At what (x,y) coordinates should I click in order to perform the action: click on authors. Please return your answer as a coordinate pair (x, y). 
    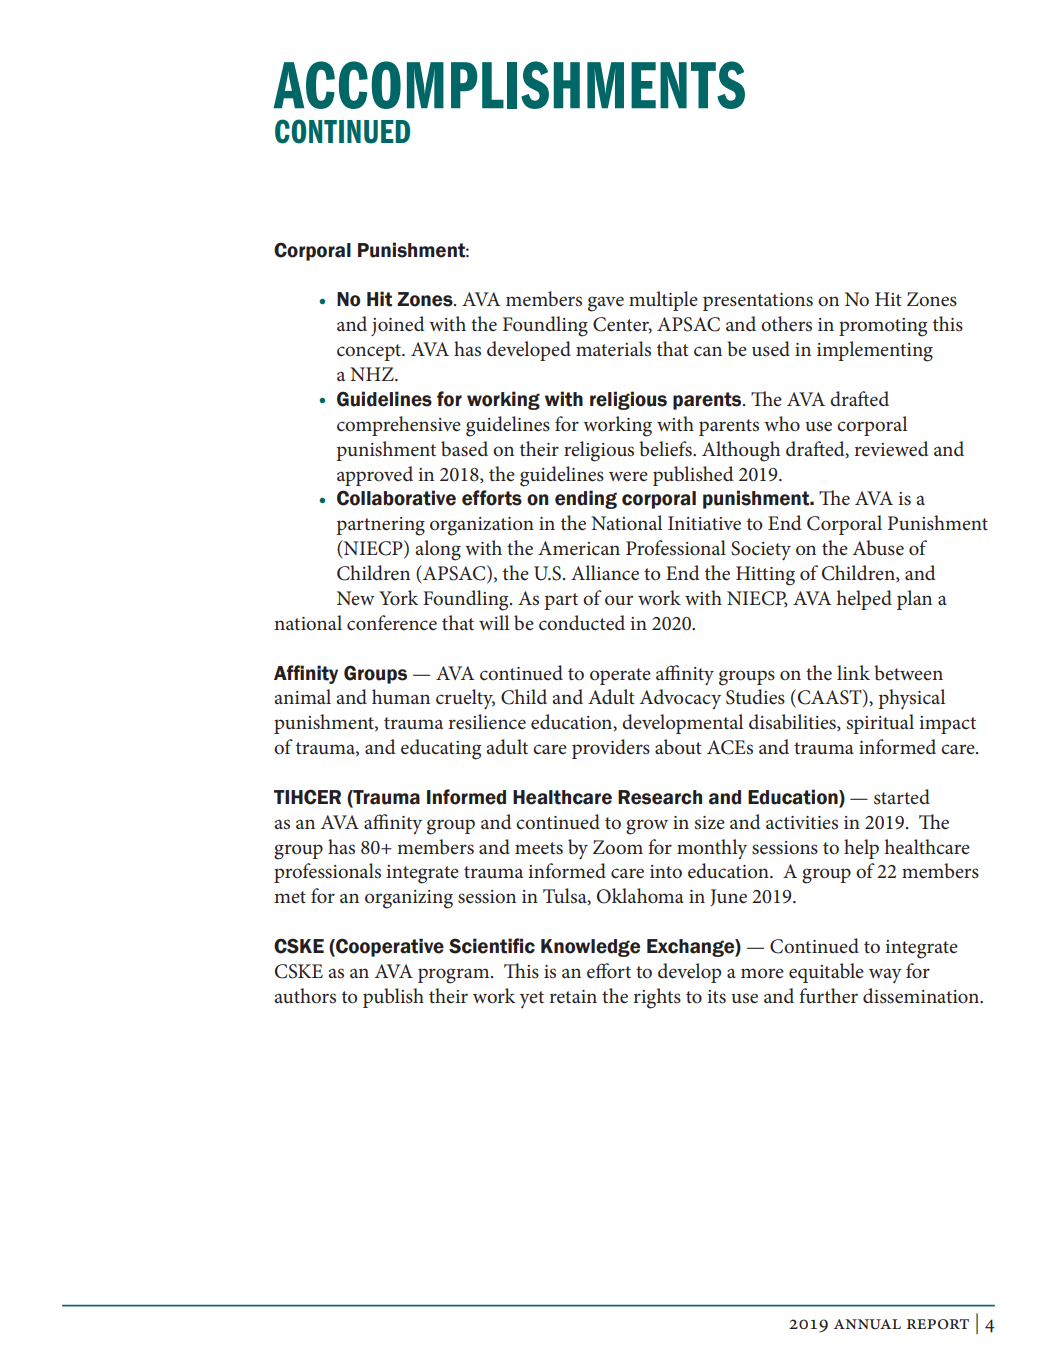
    Looking at the image, I should click on (305, 996).
